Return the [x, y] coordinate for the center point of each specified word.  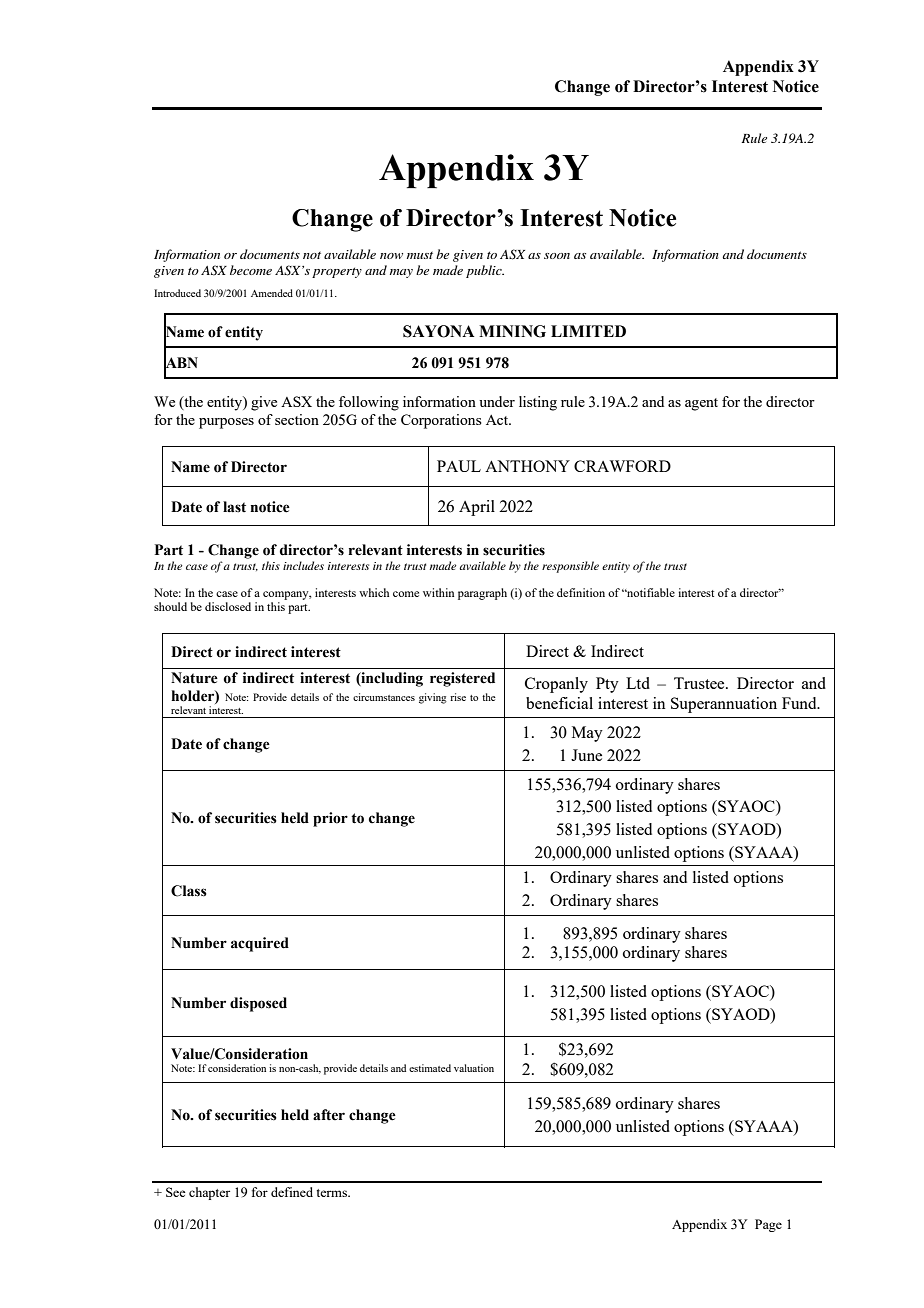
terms [333, 1193]
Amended [272, 293]
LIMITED [588, 331]
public [485, 271]
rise [458, 697]
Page [768, 1225]
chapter [209, 1193]
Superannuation [724, 705]
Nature [194, 678]
